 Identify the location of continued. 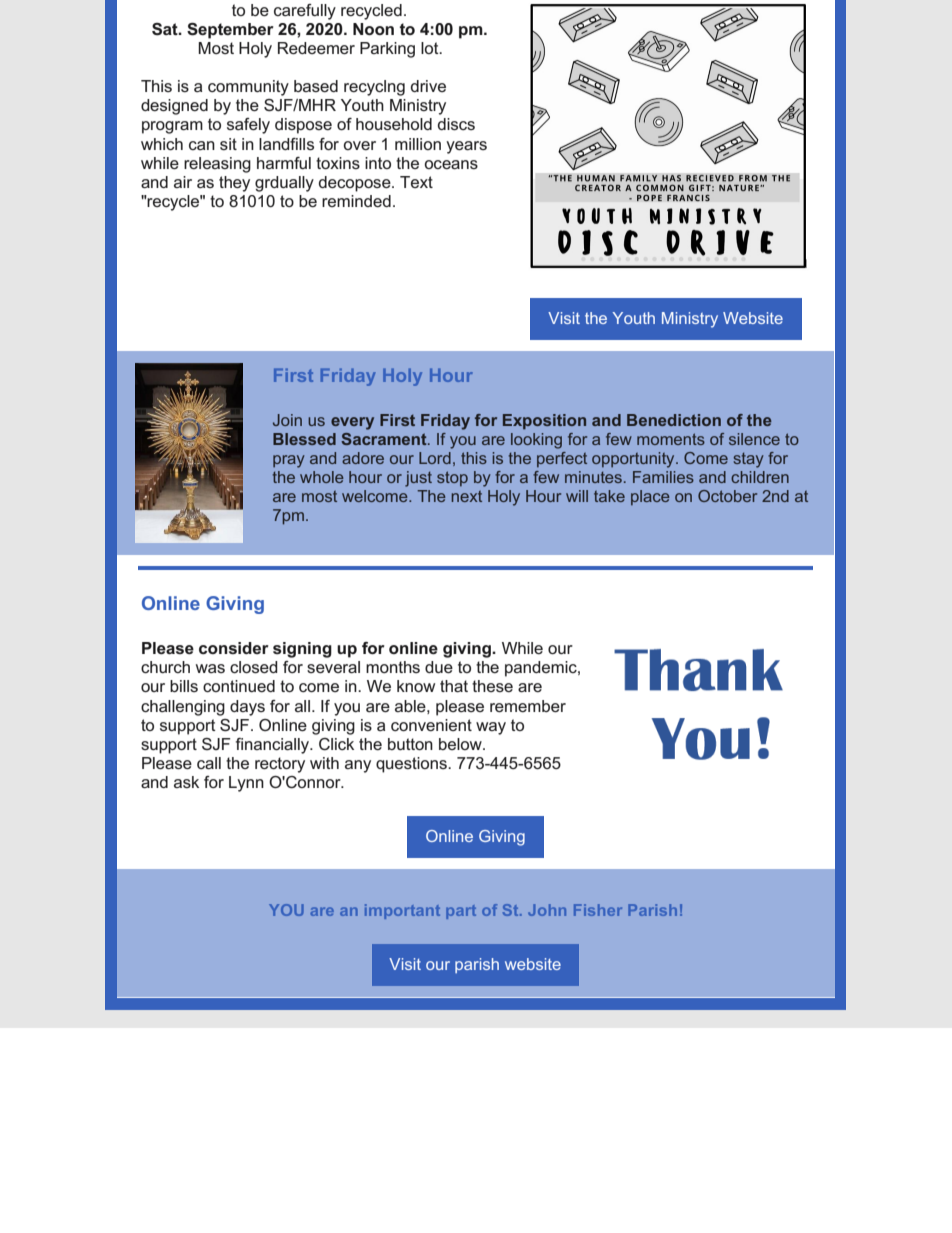
(239, 686).
